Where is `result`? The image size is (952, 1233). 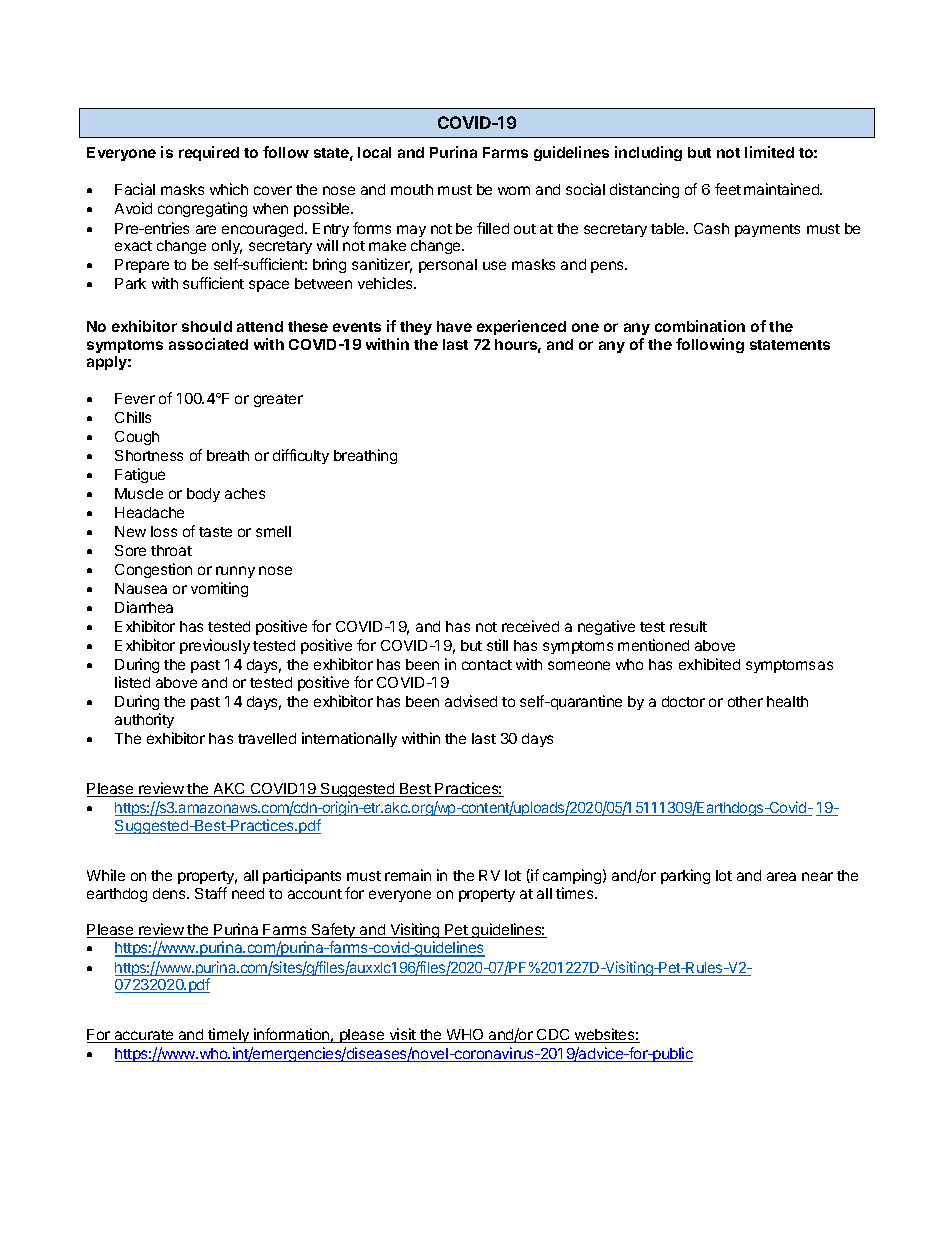
result is located at coordinates (688, 626).
